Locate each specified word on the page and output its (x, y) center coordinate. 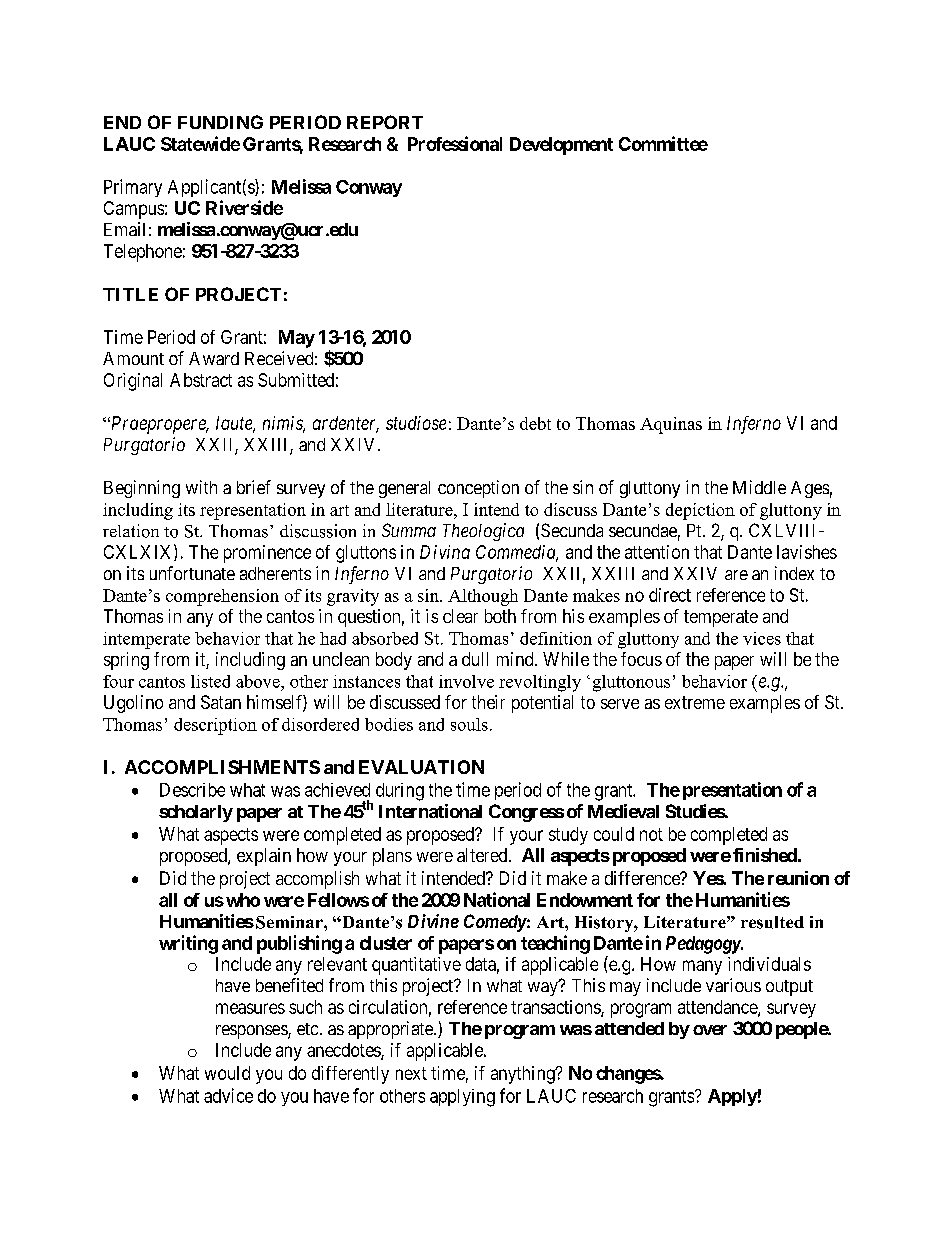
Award (214, 358)
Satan (221, 702)
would (227, 1073)
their (488, 702)
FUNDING (220, 122)
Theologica (483, 532)
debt (535, 423)
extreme (695, 702)
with (201, 487)
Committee (663, 143)
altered (483, 855)
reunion (798, 878)
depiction (700, 511)
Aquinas (671, 425)
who (243, 900)
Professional (455, 143)
